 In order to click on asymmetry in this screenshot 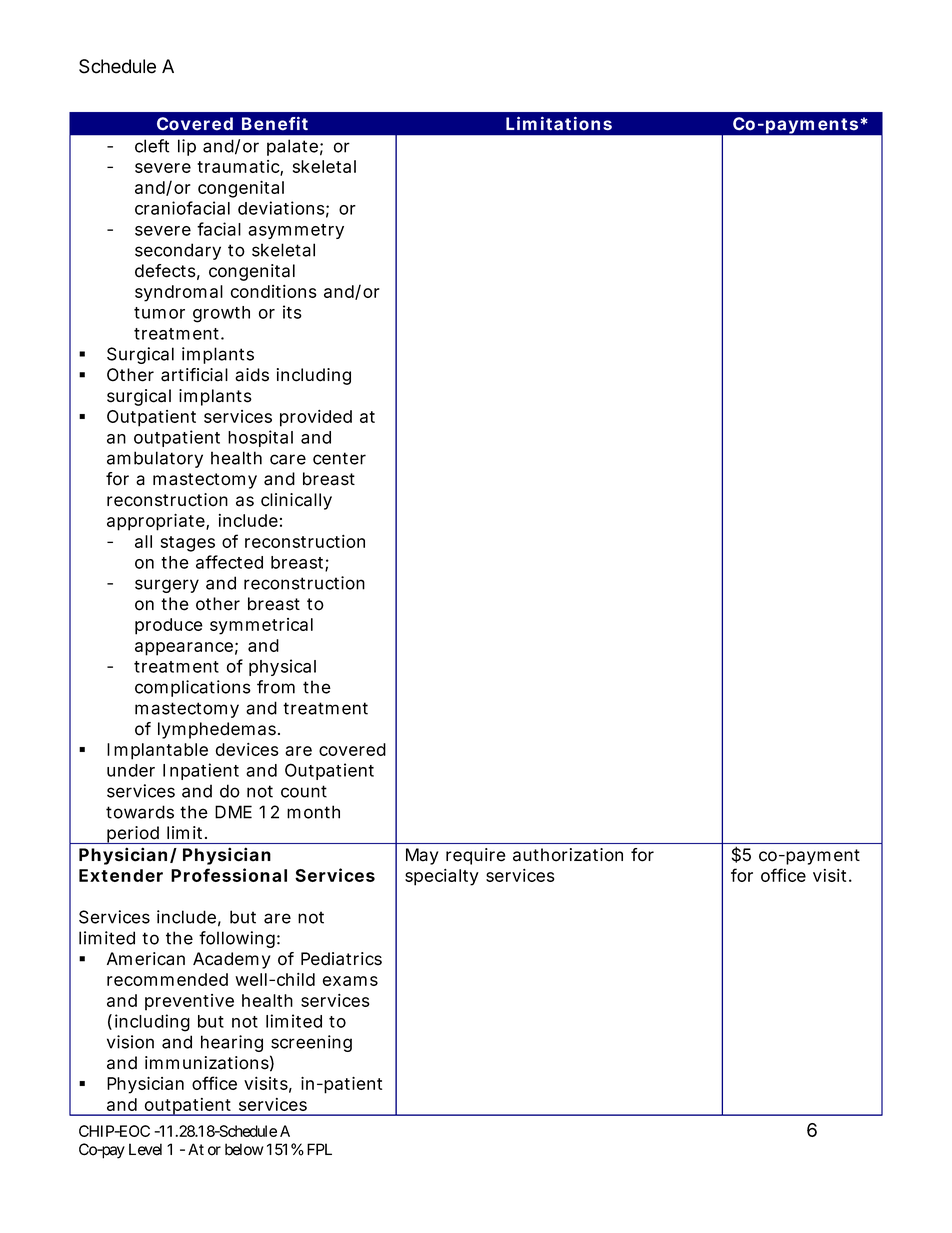, I will do `click(296, 231)`.
